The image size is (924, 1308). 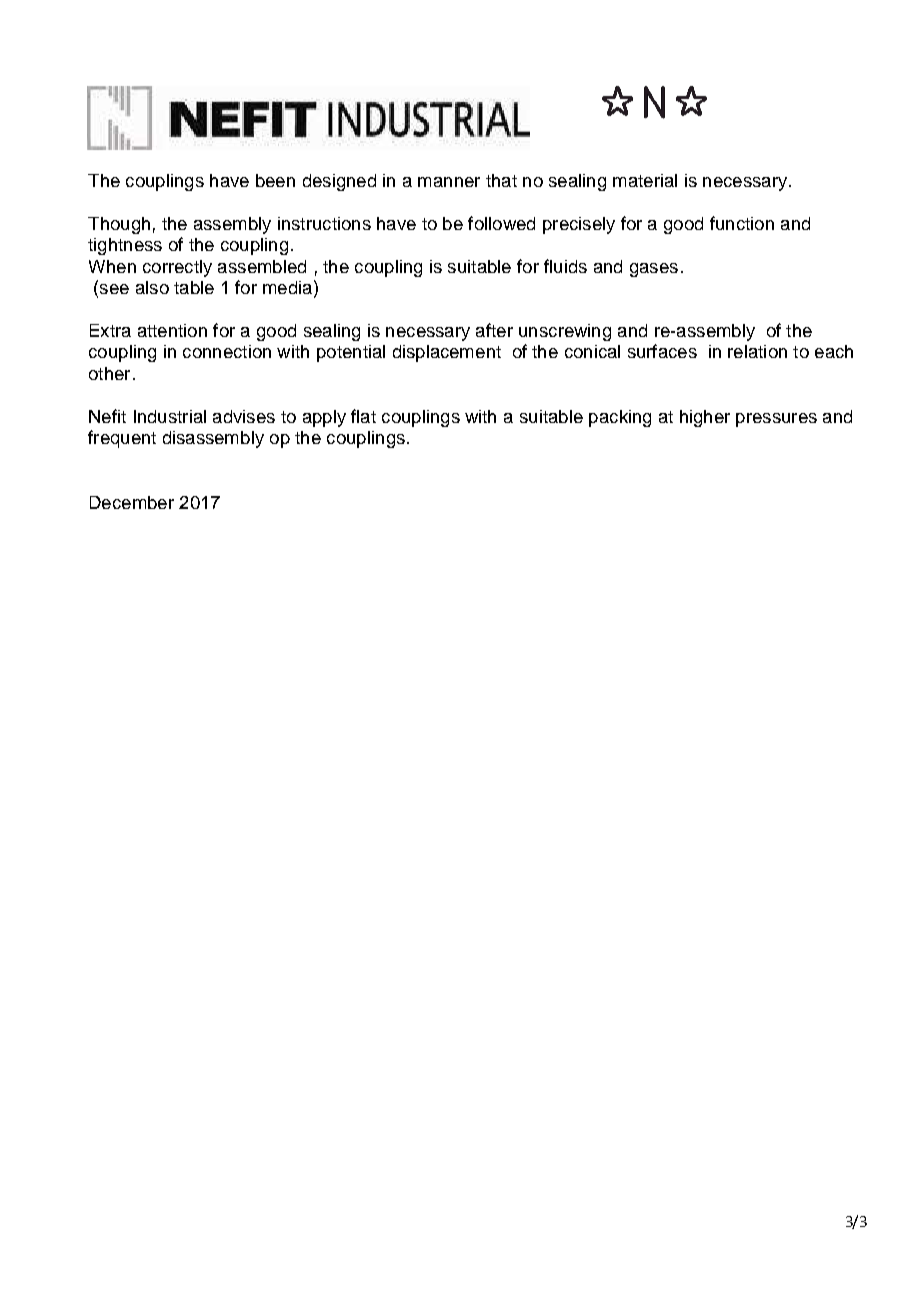 I want to click on after, so click(x=494, y=330).
